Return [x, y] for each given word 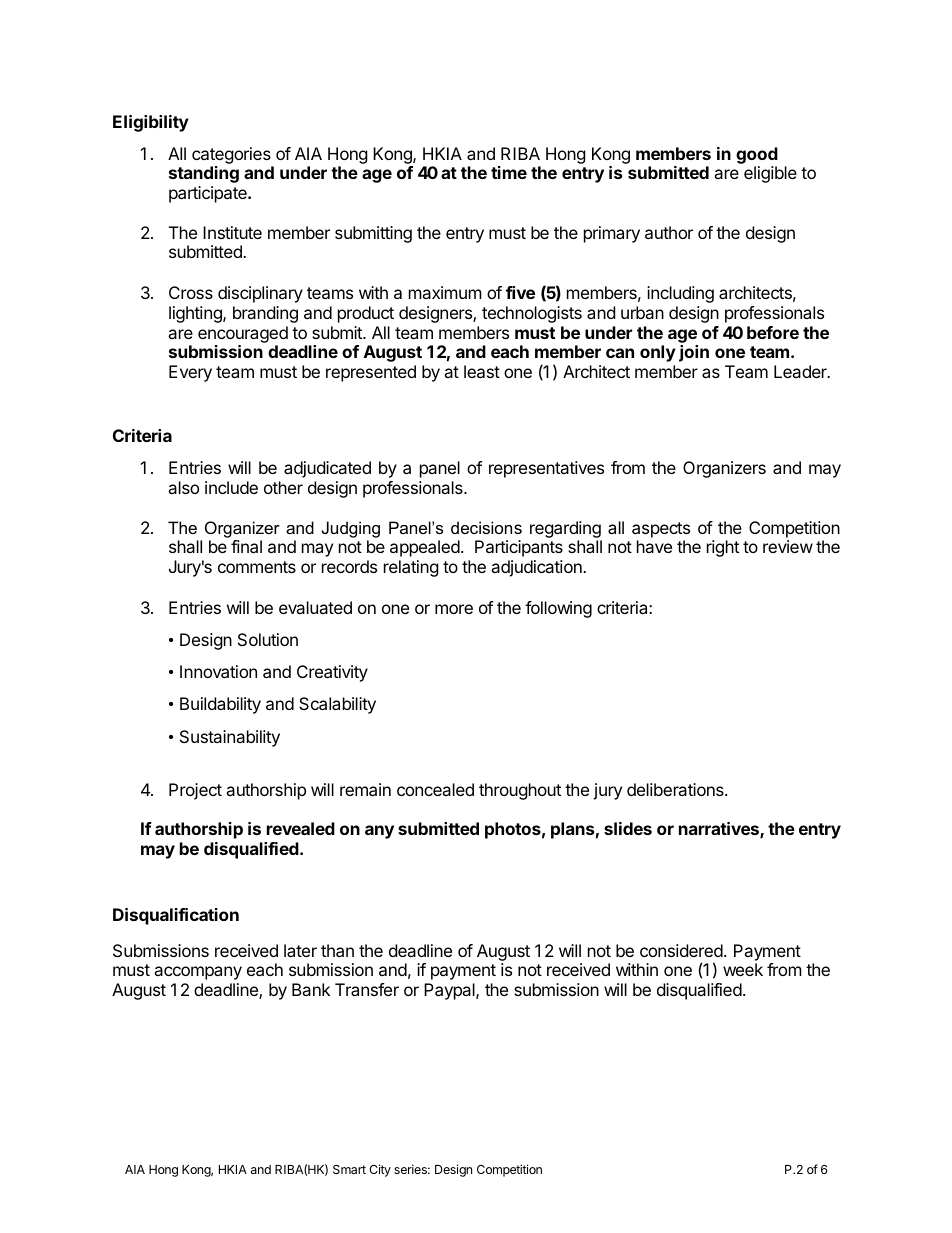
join [694, 353]
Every [190, 373]
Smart [349, 1169]
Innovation [218, 671]
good [757, 157]
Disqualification [176, 916]
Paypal [450, 991]
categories [232, 157]
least [482, 371]
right [723, 548]
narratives [720, 830]
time [509, 172]
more [454, 609]
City [380, 1170]
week [743, 969]
